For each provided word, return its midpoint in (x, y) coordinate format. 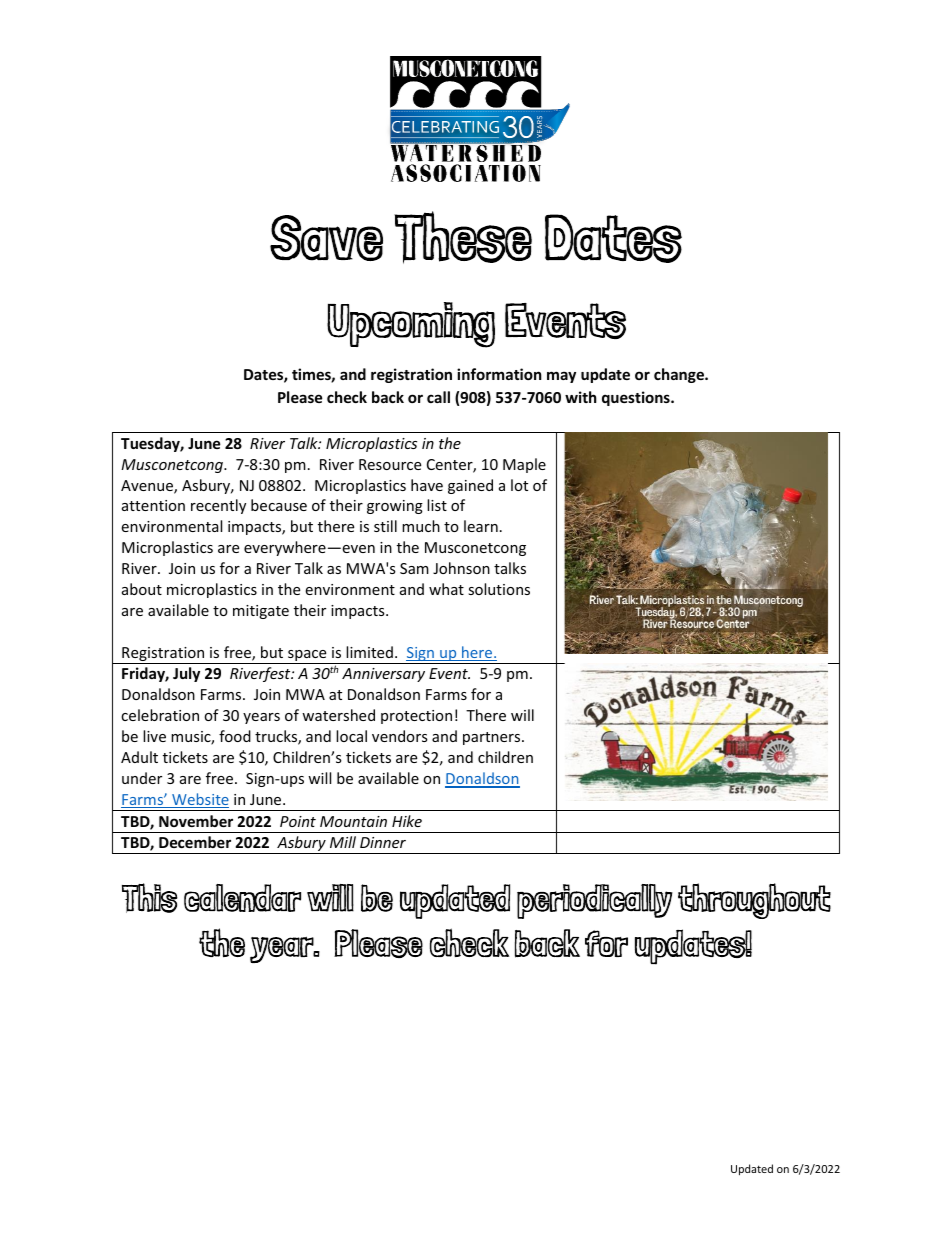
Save (326, 238)
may (561, 377)
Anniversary (383, 675)
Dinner (383, 842)
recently (218, 506)
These (463, 237)
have (427, 485)
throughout (754, 901)
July (186, 674)
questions (637, 398)
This (150, 898)
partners (493, 738)
